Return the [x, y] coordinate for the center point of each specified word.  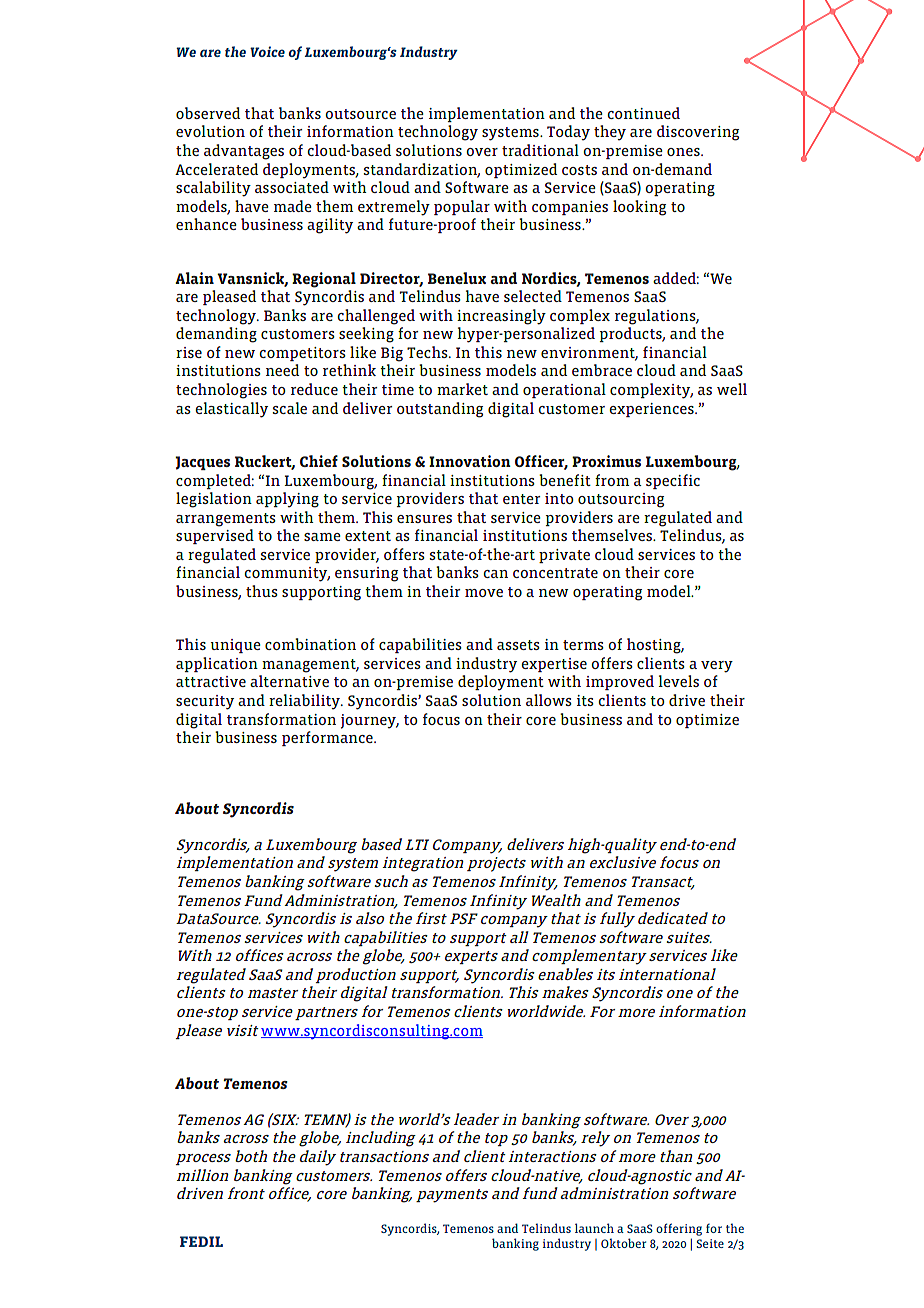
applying [287, 500]
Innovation [470, 461]
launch [594, 1228]
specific [673, 481]
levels [679, 681]
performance [328, 738]
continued [643, 113]
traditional [540, 150]
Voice [267, 51]
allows [549, 700]
